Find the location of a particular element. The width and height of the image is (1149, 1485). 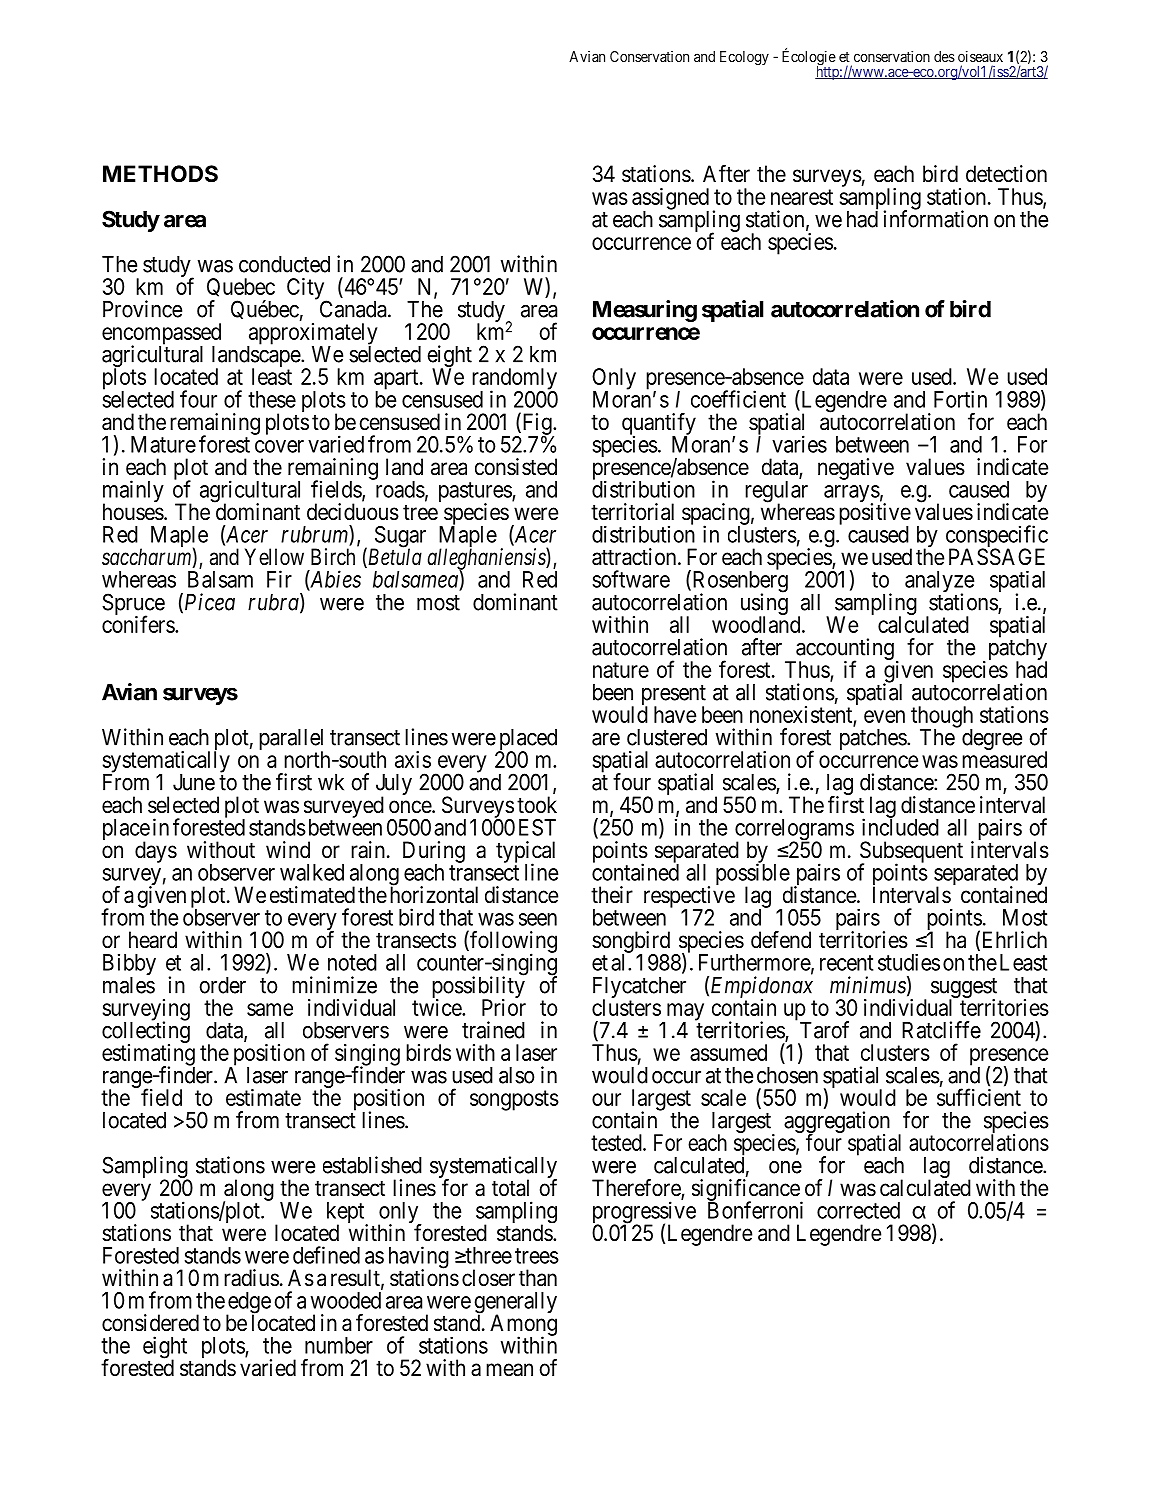

assigned is located at coordinates (670, 200).
